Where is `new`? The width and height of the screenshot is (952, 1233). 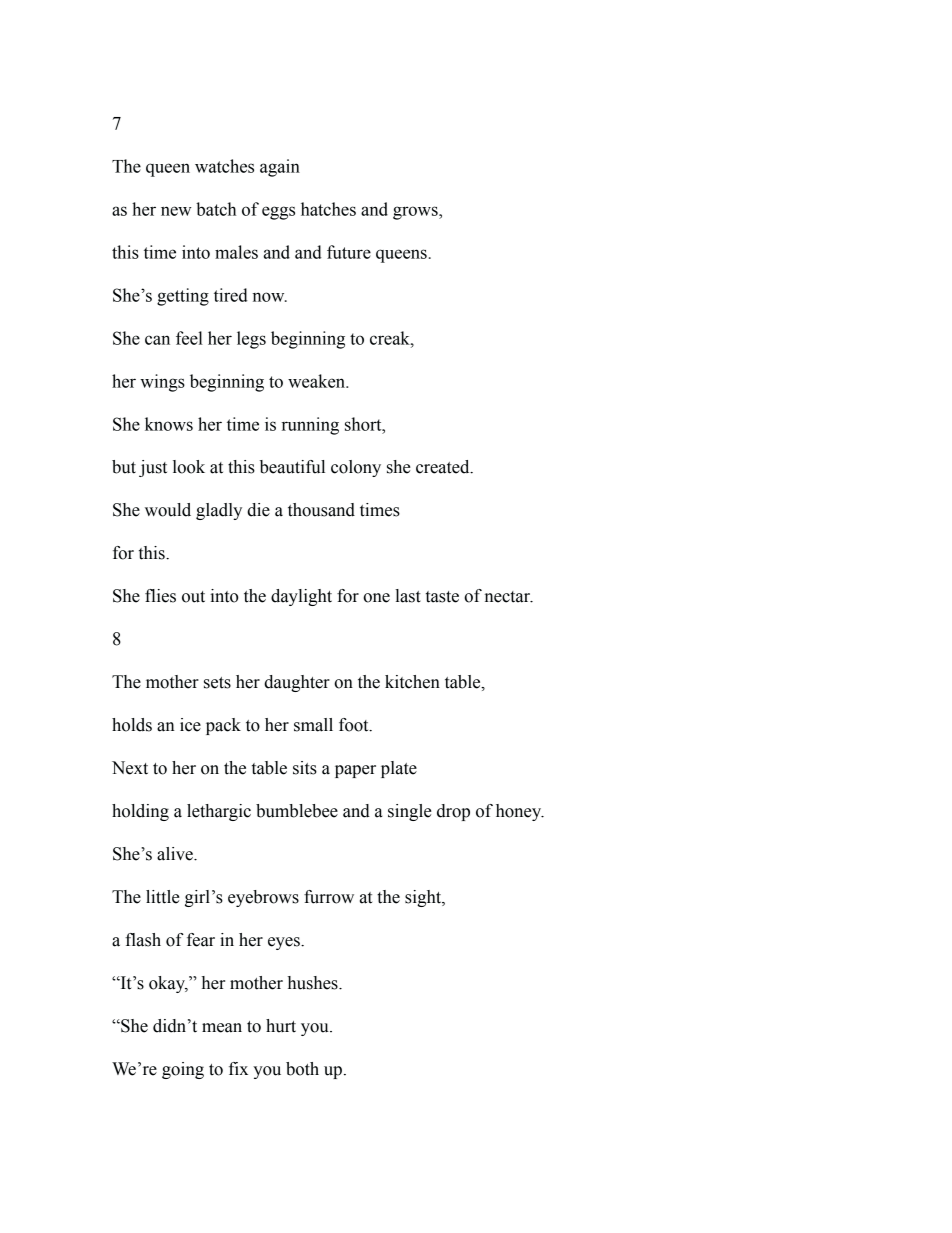
new is located at coordinates (176, 211).
